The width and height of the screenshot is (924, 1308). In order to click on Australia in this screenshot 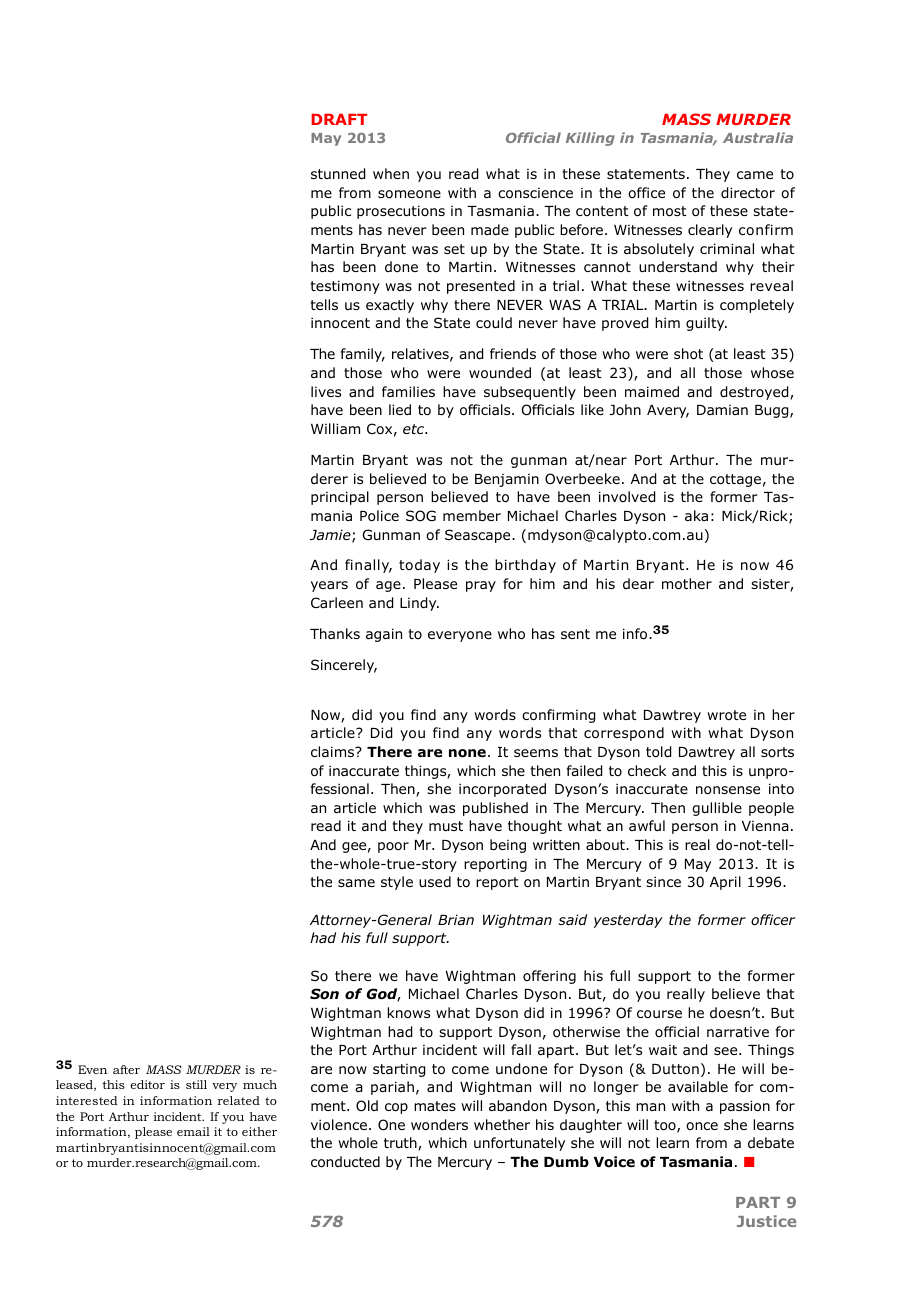, I will do `click(758, 137)`.
